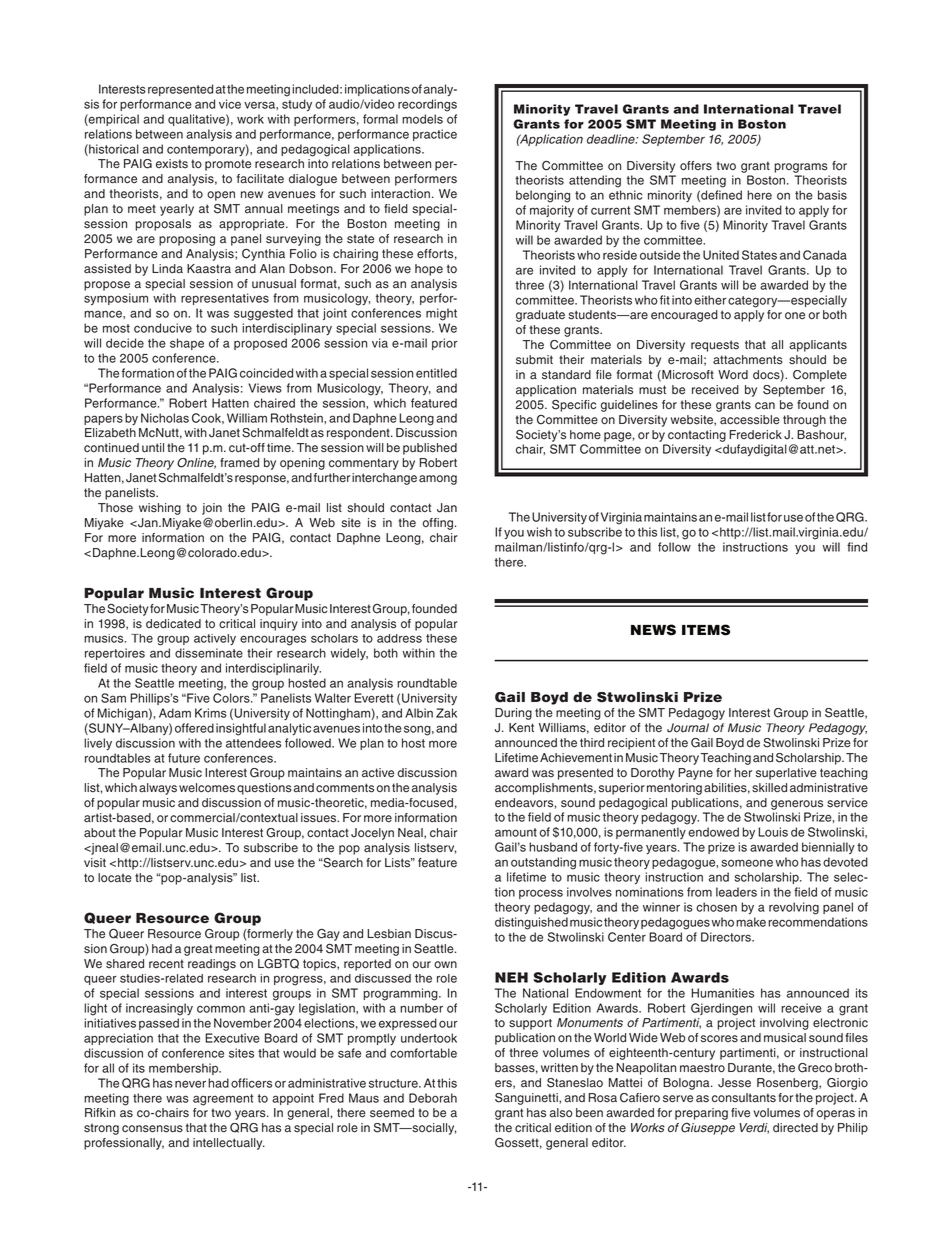 The height and width of the image is (1233, 952). Describe the element at coordinates (435, 135) in the image. I see `practice` at that location.
